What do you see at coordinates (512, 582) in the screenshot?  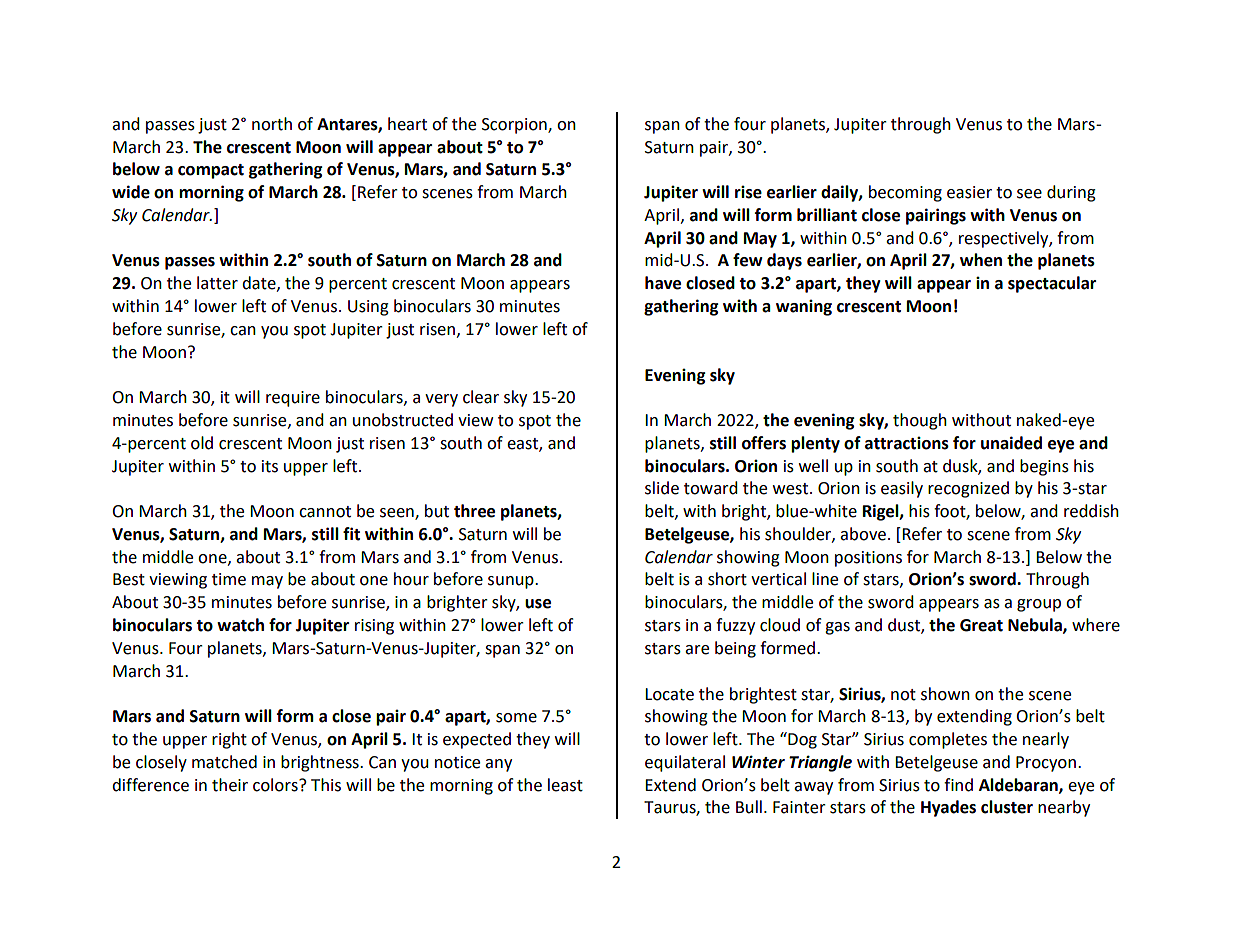 I see `sunup` at bounding box center [512, 582].
